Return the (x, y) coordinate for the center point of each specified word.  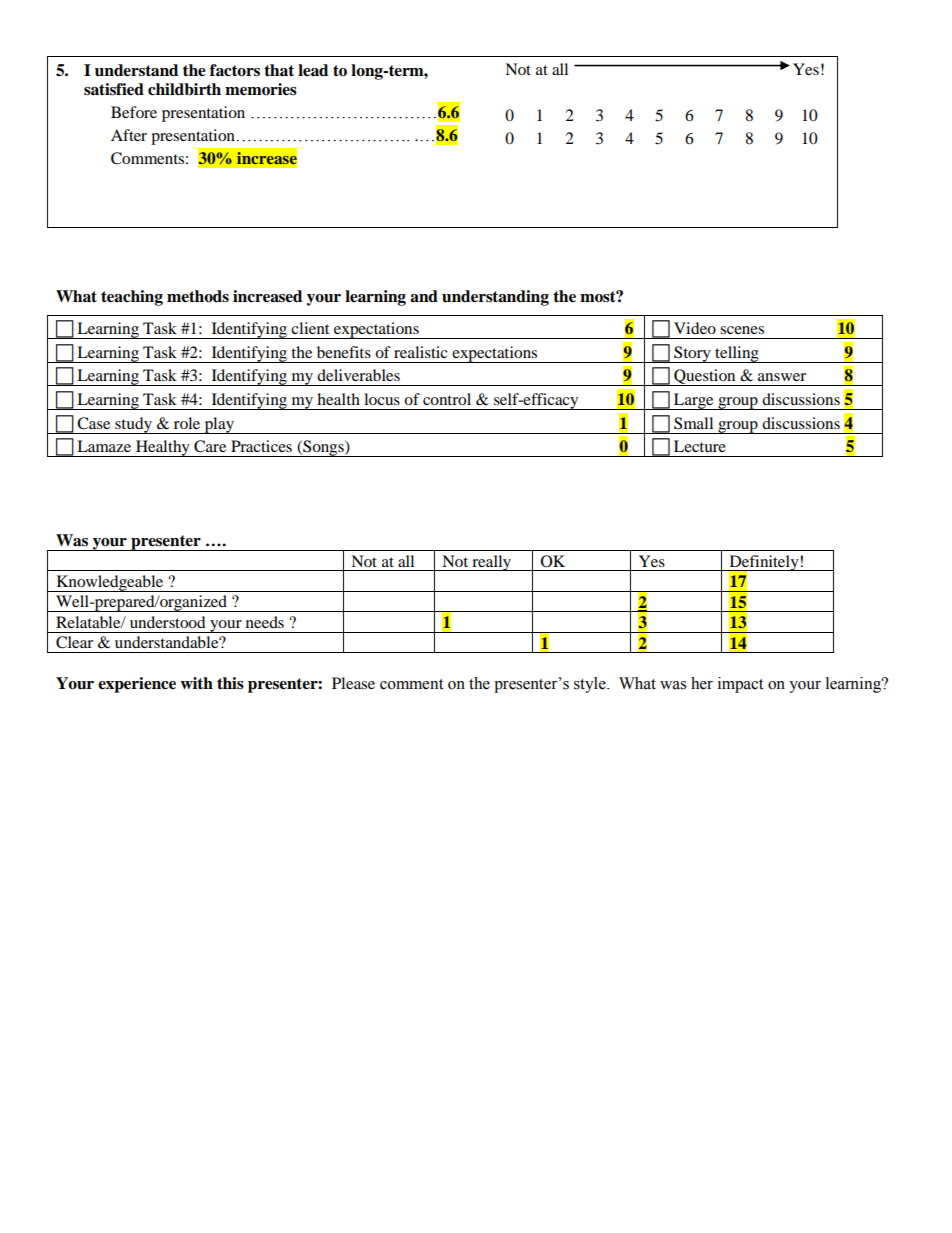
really (492, 563)
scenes (742, 330)
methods (198, 296)
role (187, 423)
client (310, 328)
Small (693, 423)
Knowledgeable (110, 583)
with (196, 683)
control (447, 399)
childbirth (184, 89)
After (129, 135)
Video (695, 328)
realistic (421, 352)
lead (313, 70)
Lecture (700, 446)
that (279, 70)
